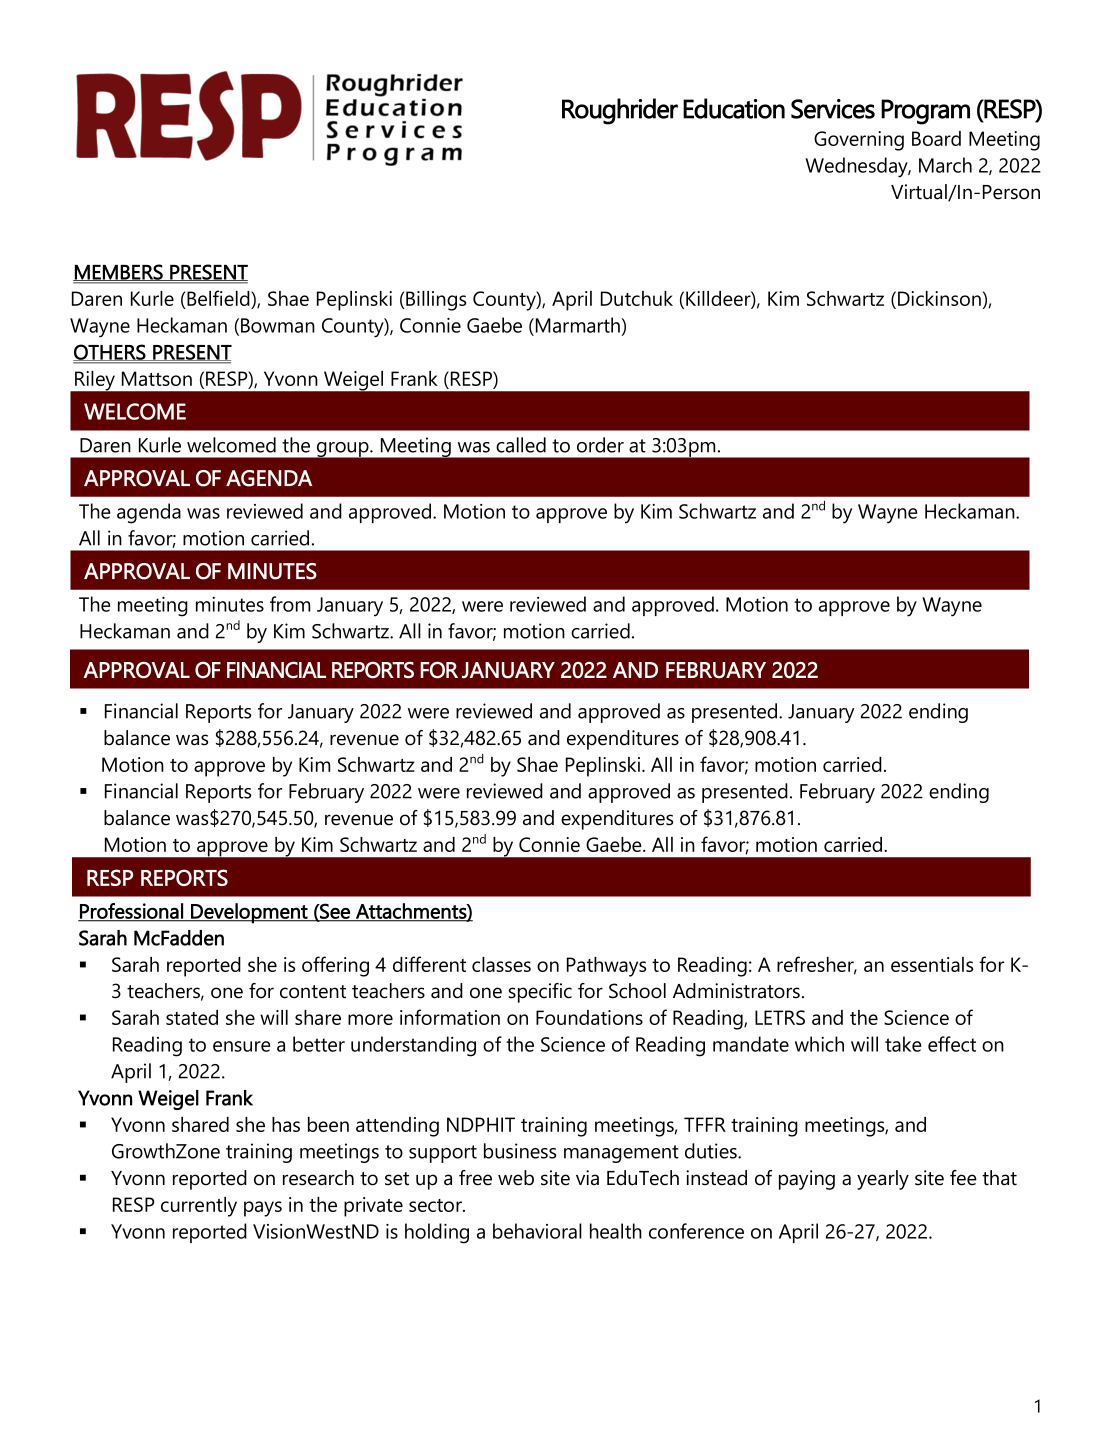  Describe the element at coordinates (600, 445) in the screenshot. I see `order` at that location.
